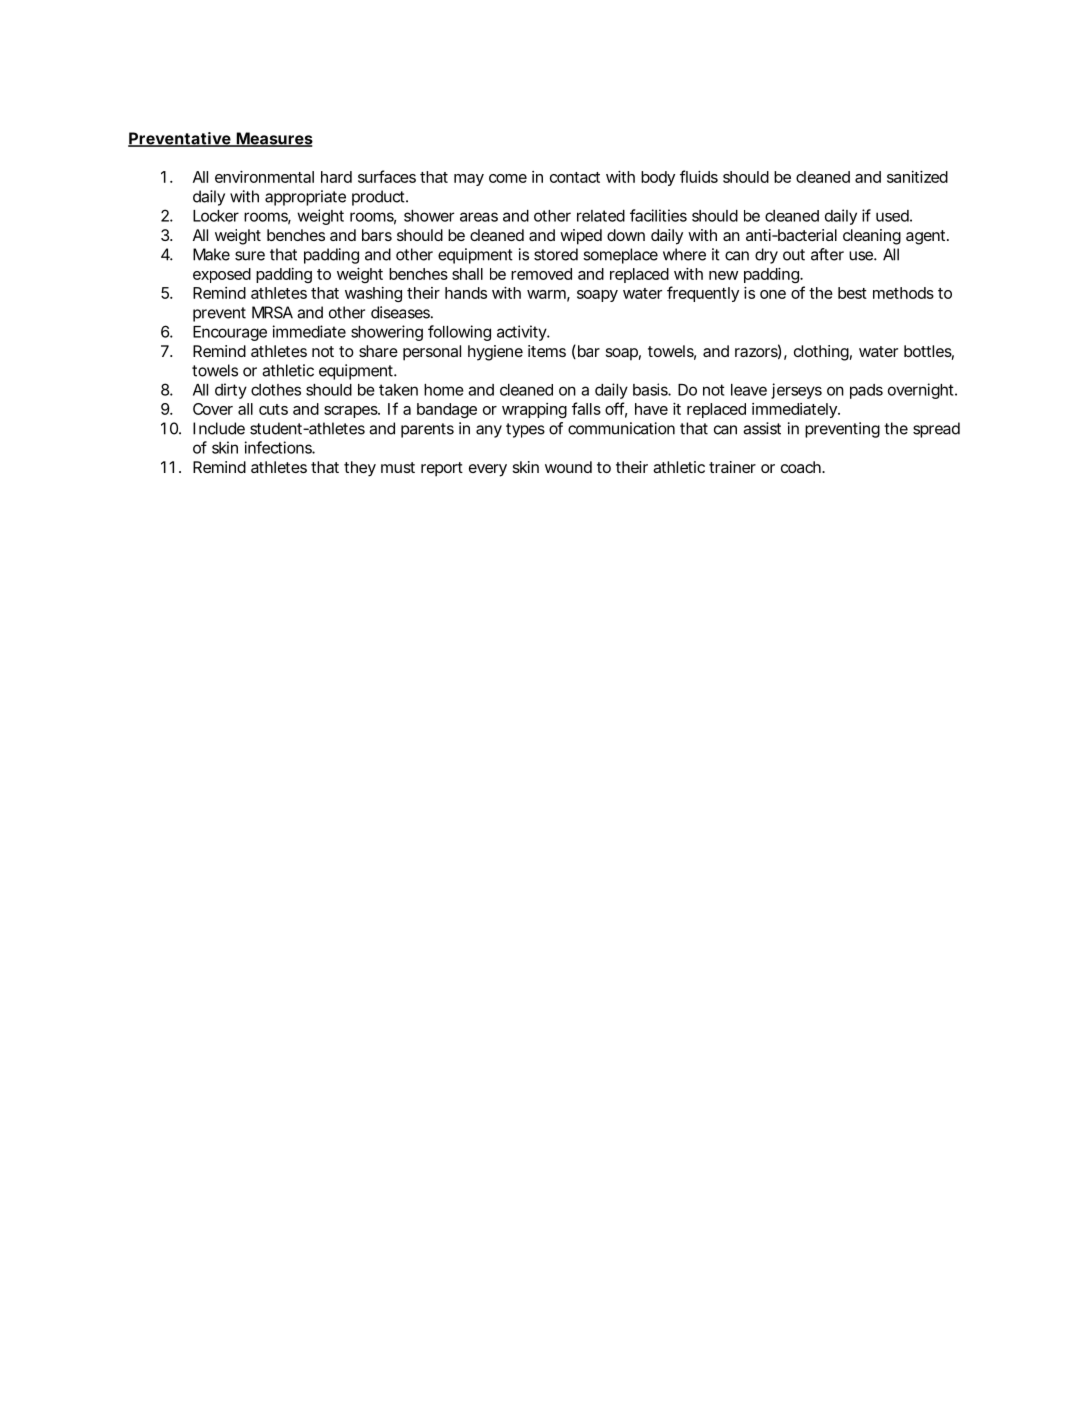  Describe the element at coordinates (264, 177) in the image. I see `environmental` at that location.
